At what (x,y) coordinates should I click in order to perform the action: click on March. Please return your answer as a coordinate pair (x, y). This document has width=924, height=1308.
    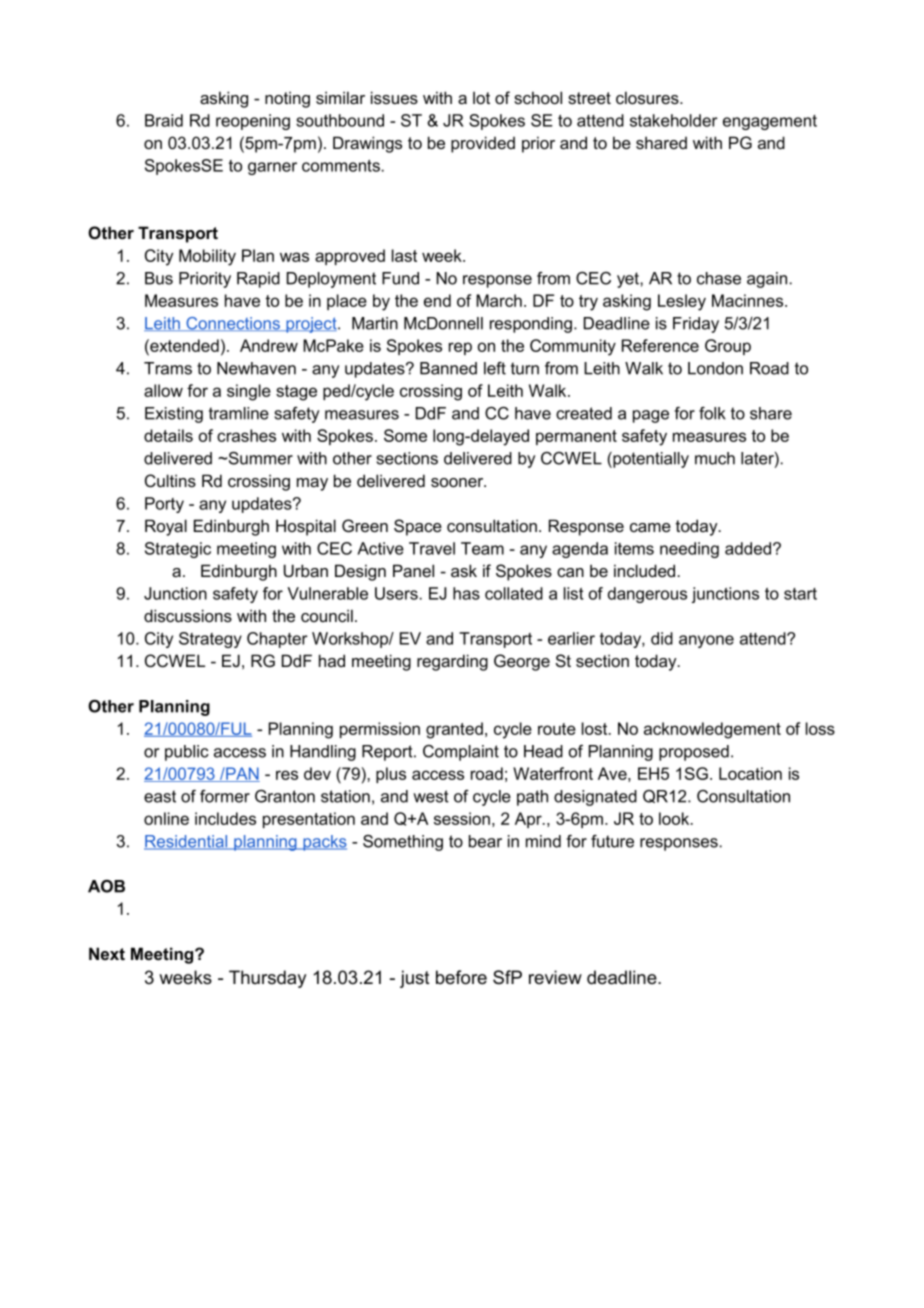
    Looking at the image, I should click on (499, 300).
